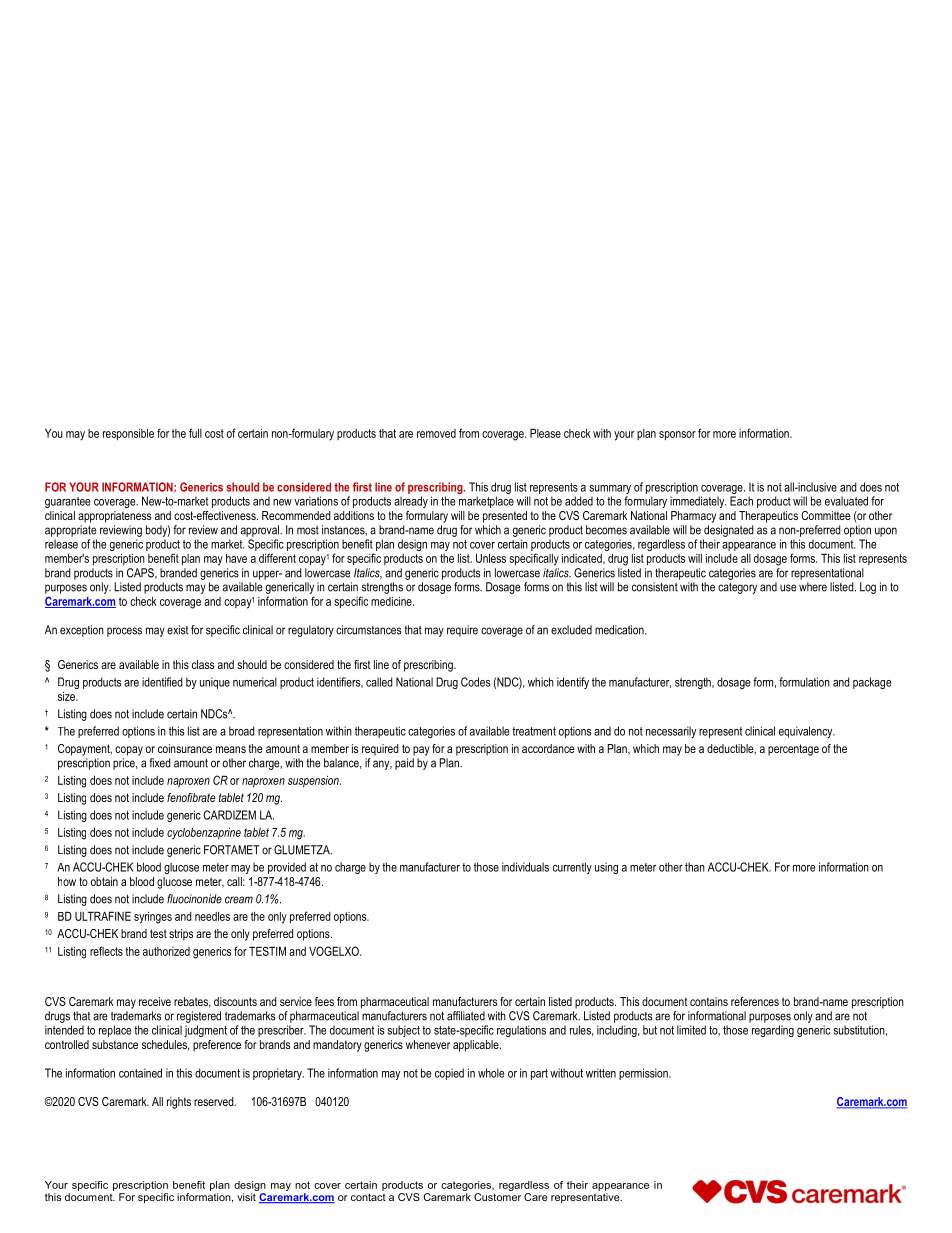 This page has width=952, height=1233. Describe the element at coordinates (246, 1197) in the page. I see `visit` at that location.
